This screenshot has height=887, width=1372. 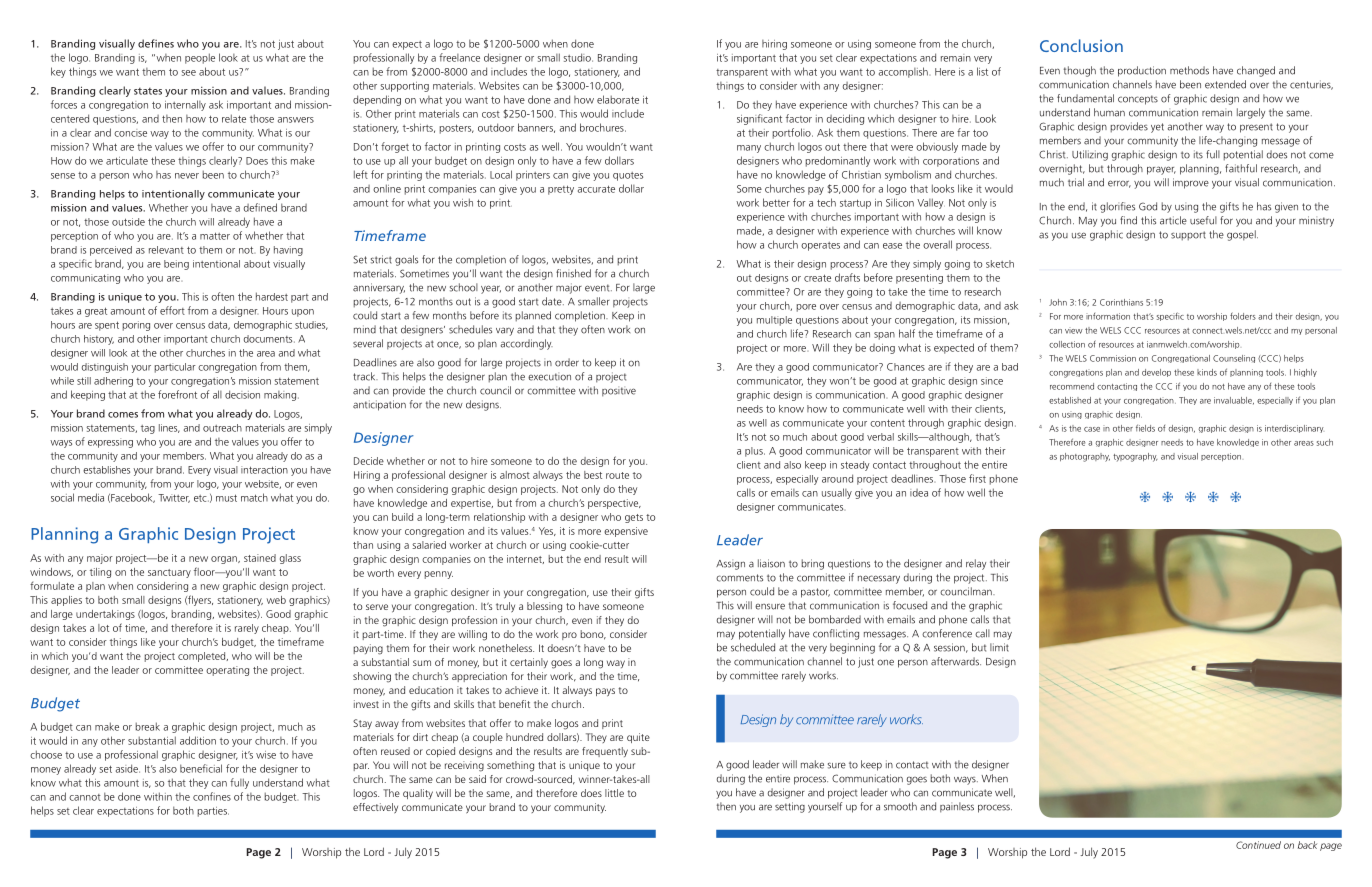 I want to click on information, so click(x=1108, y=316).
